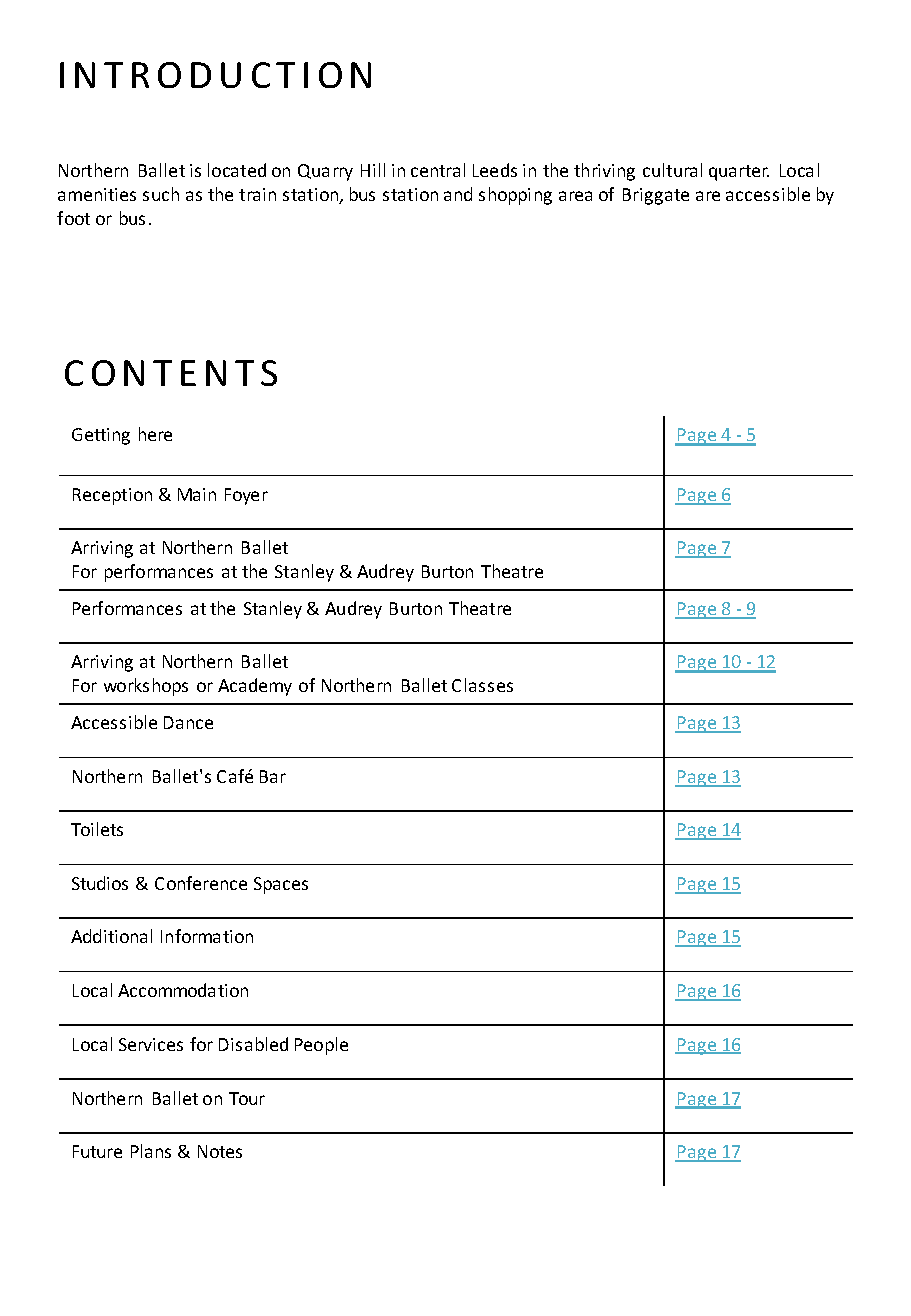  Describe the element at coordinates (151, 1151) in the screenshot. I see `Plans` at that location.
